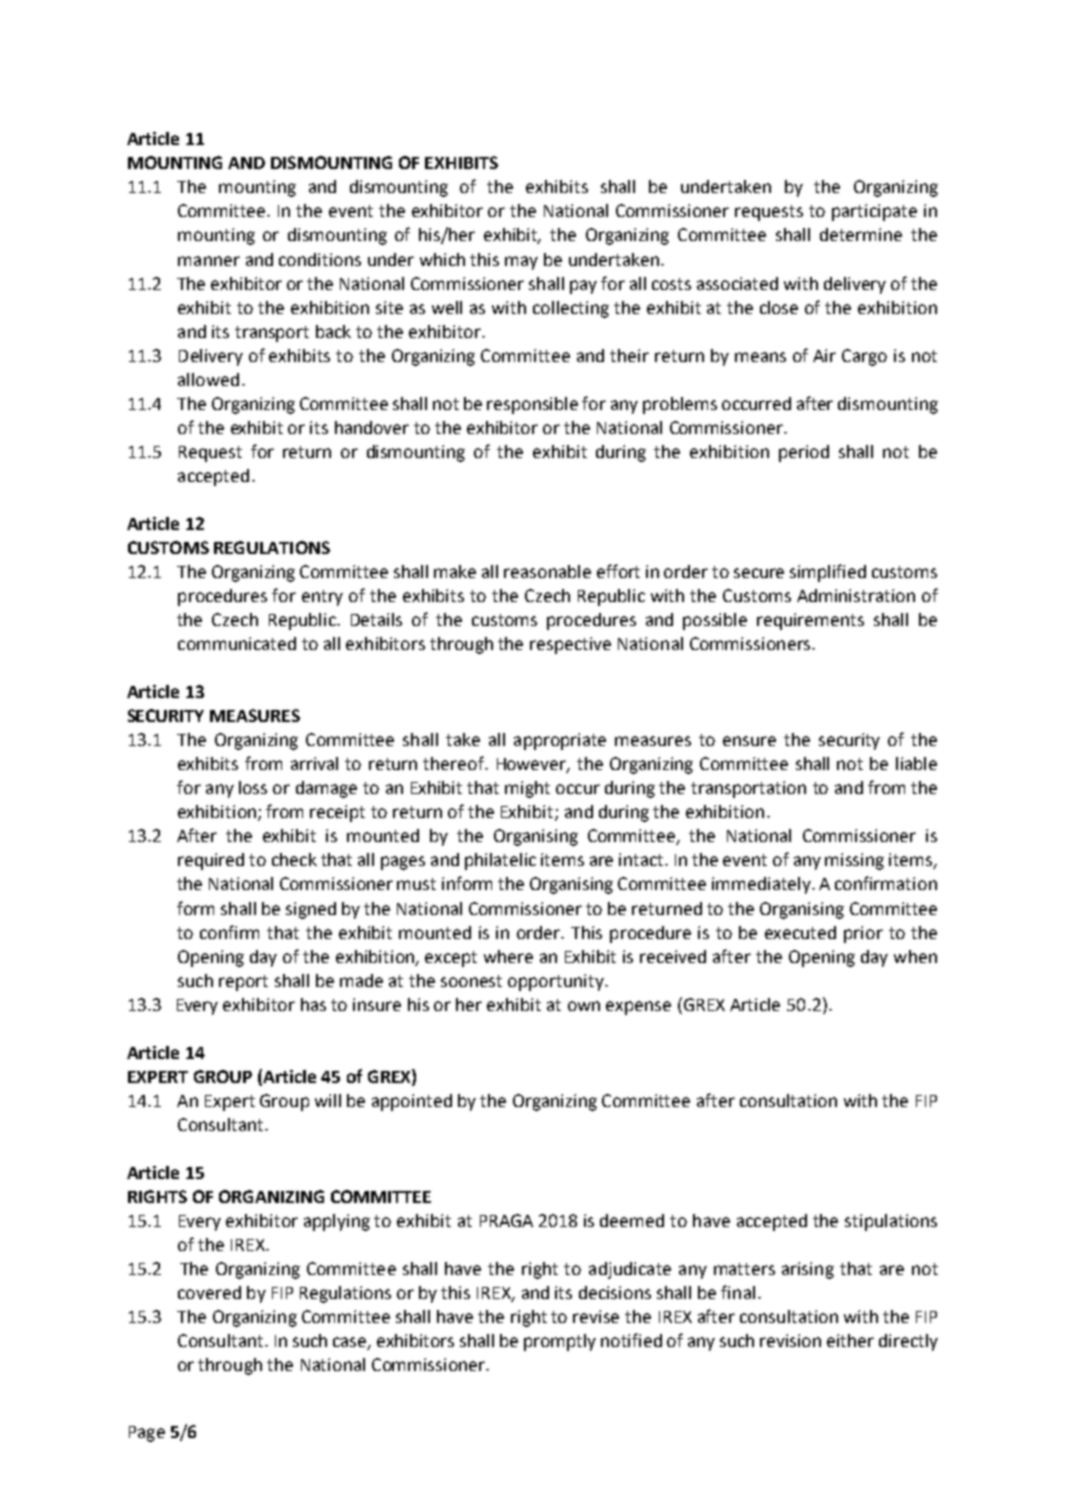 The height and width of the document is (1507, 1065). Describe the element at coordinates (314, 763) in the document. I see `arrival` at that location.
